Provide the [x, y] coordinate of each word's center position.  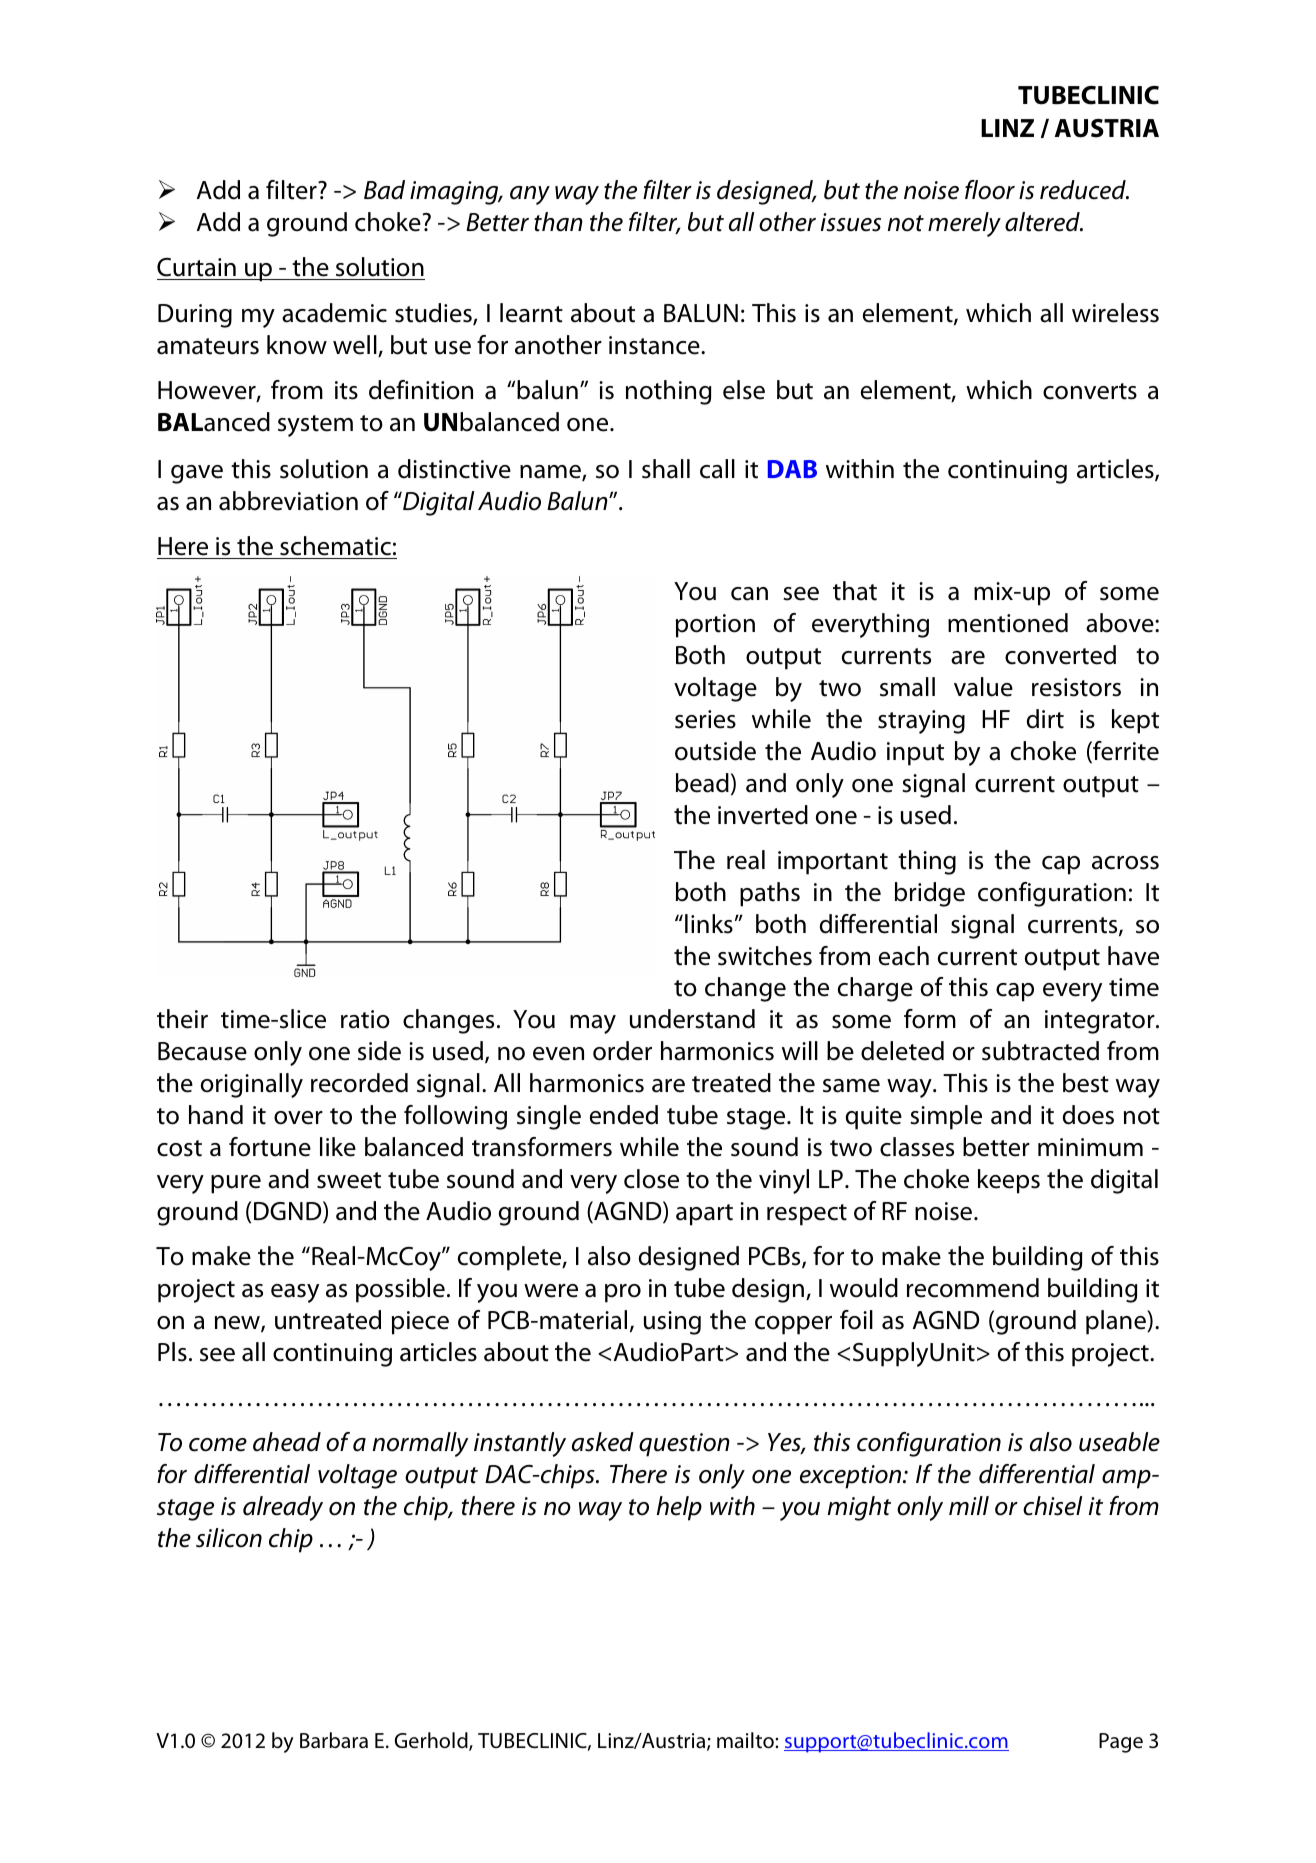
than [558, 222]
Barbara [334, 1740]
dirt [1045, 719]
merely [964, 224]
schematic [335, 546]
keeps [1009, 1181]
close [651, 1179]
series [705, 719]
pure [236, 1184]
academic [334, 313]
